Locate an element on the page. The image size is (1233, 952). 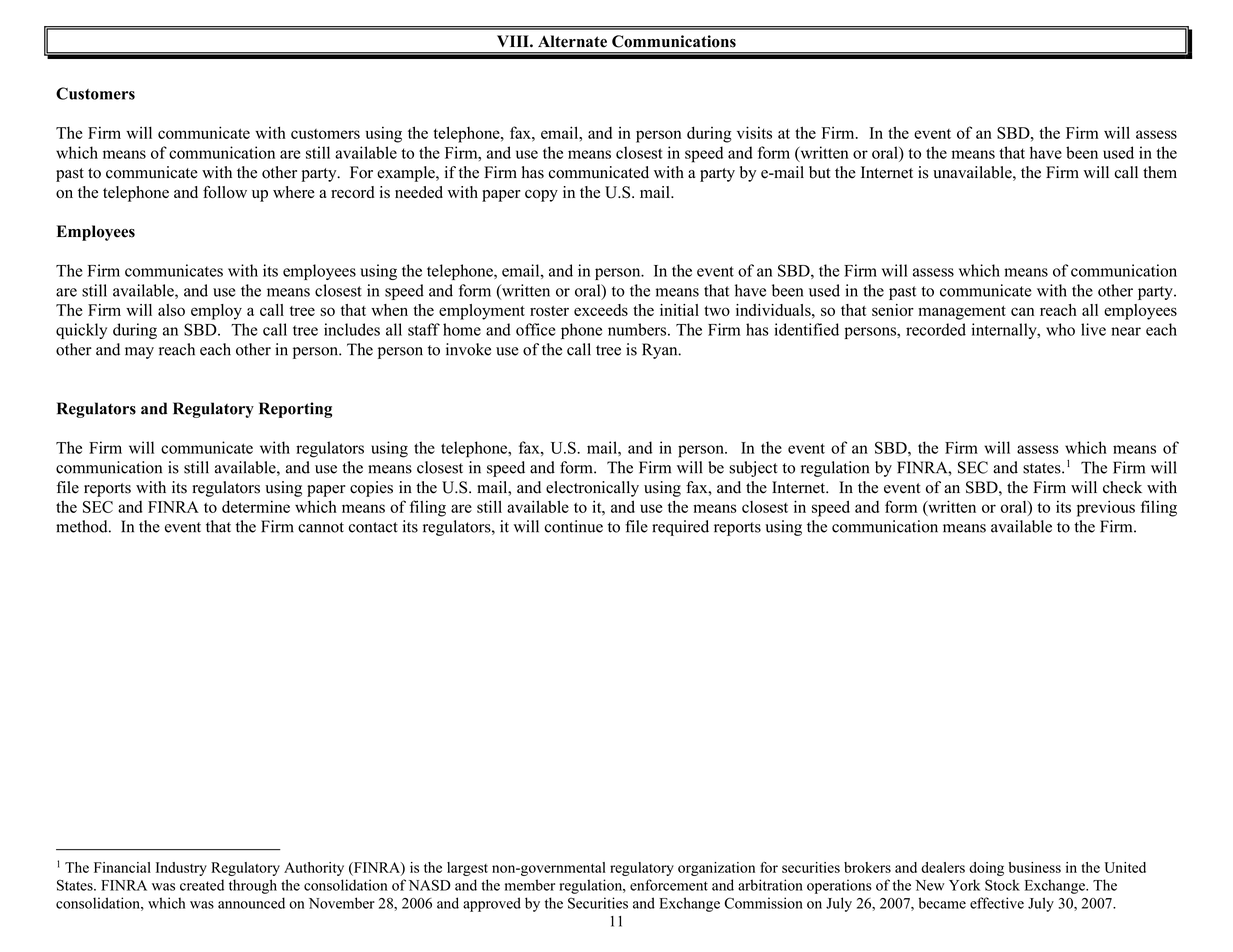
who is located at coordinates (1060, 329).
